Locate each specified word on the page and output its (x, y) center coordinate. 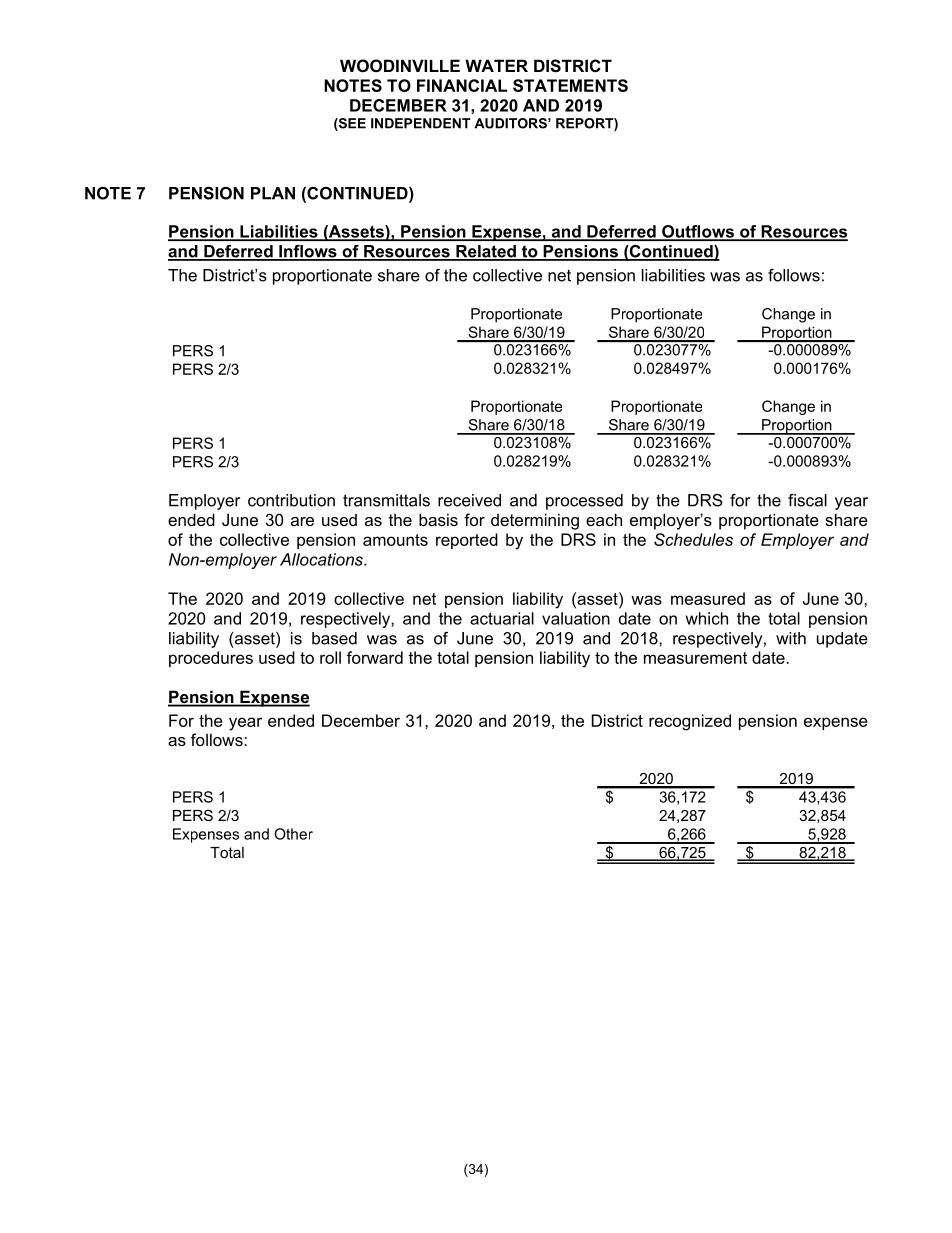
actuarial (502, 618)
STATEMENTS (570, 85)
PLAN (273, 193)
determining (535, 521)
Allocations (322, 559)
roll (330, 657)
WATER (496, 65)
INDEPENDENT (421, 123)
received (469, 500)
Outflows (698, 232)
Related (486, 252)
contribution (291, 500)
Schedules (693, 539)
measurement (695, 658)
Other (293, 834)
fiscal (807, 500)
